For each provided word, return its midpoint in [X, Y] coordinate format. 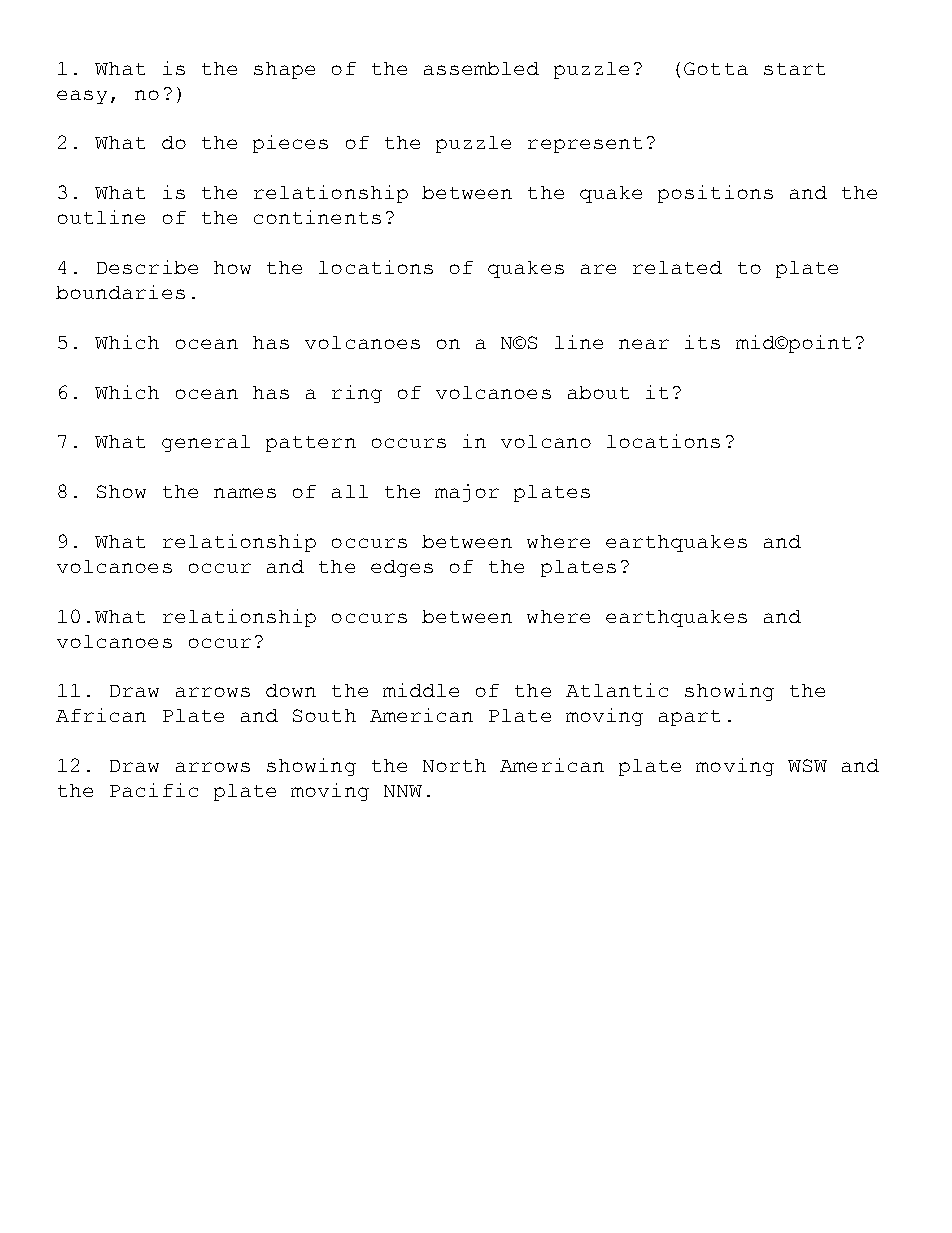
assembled [481, 68]
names [245, 493]
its [702, 342]
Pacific [154, 790]
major [467, 493]
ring [357, 394]
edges [402, 568]
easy [82, 97]
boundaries [120, 292]
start [794, 69]
